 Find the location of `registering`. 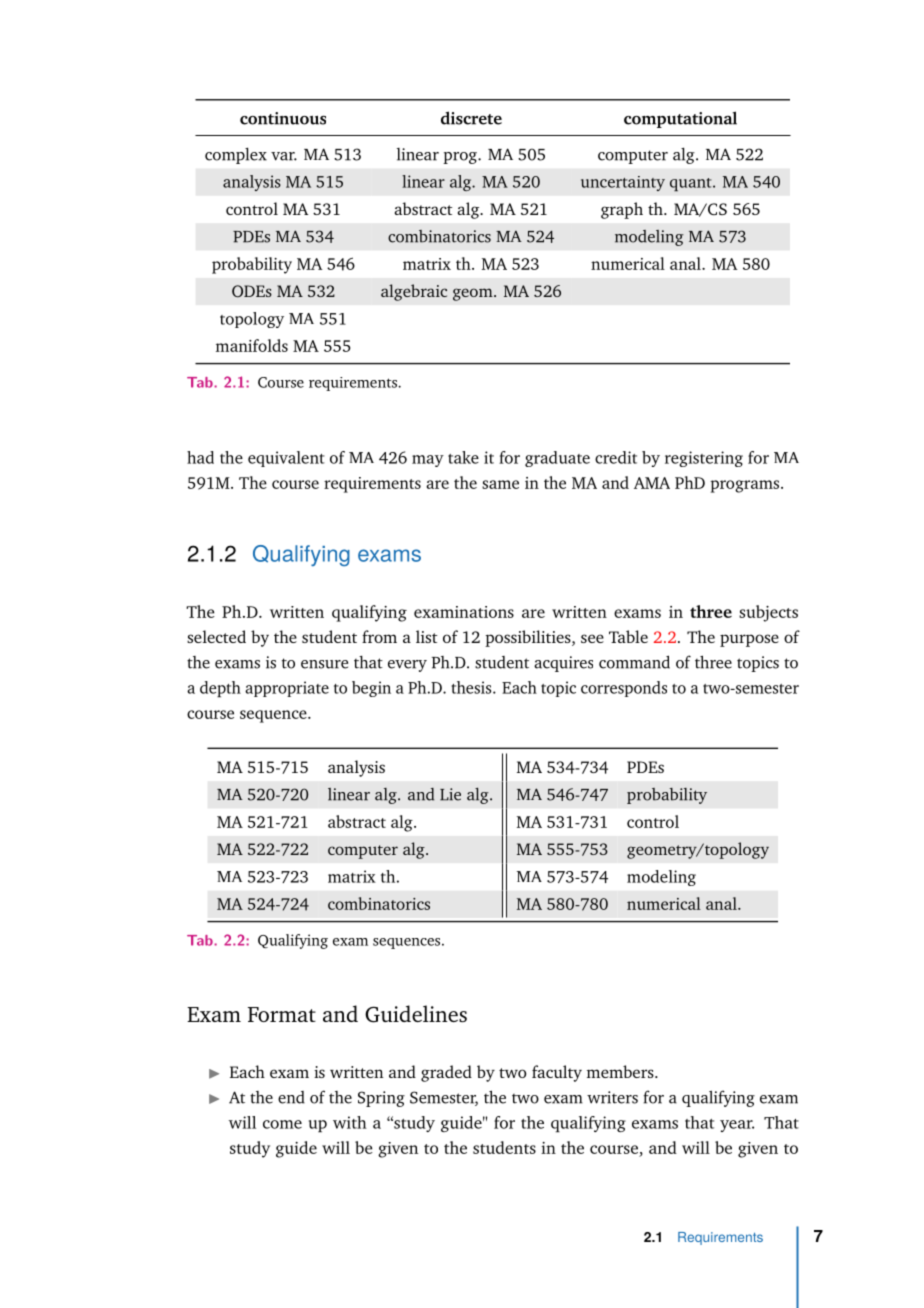

registering is located at coordinates (704, 459).
